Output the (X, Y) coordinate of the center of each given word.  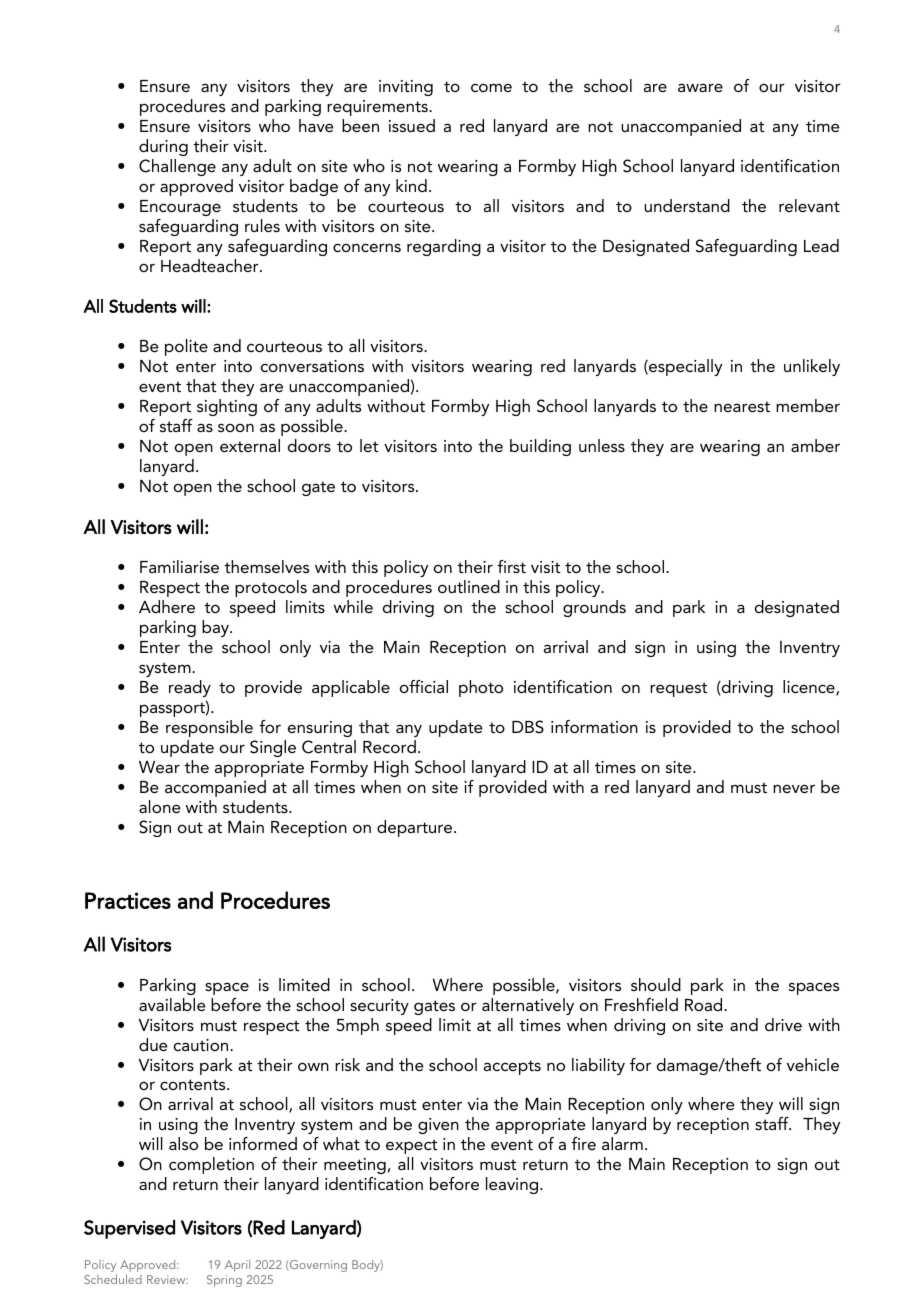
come (491, 87)
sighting (227, 407)
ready (190, 688)
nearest (742, 406)
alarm (622, 1143)
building (540, 447)
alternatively (528, 1006)
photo (481, 688)
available (172, 1004)
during (163, 147)
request (679, 689)
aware (700, 87)
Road (705, 1004)
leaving (513, 1185)
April (237, 1266)
